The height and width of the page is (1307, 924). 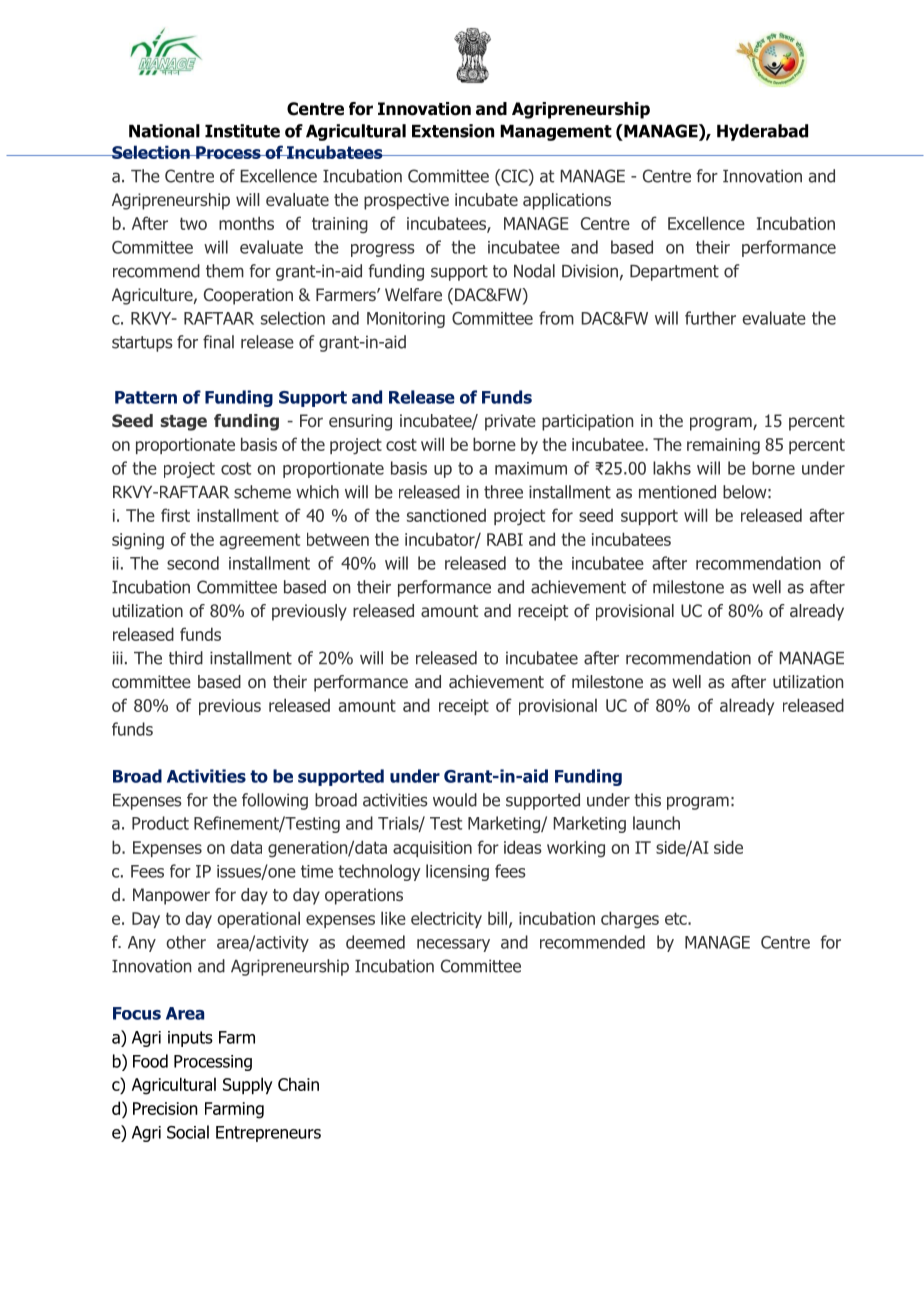 What do you see at coordinates (455, 800) in the page?
I see `would` at bounding box center [455, 800].
